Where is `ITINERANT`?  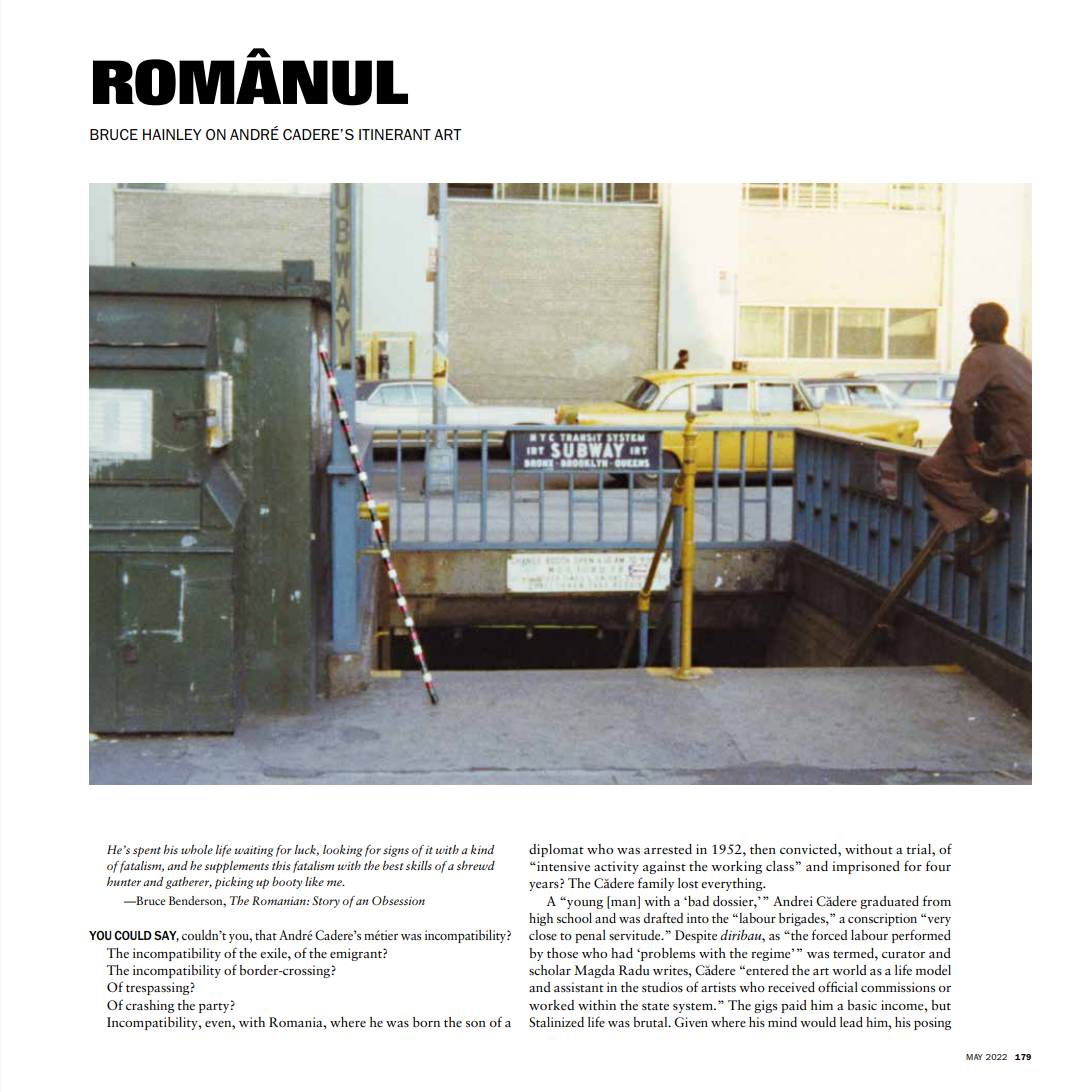 ITINERANT is located at coordinates (395, 134).
